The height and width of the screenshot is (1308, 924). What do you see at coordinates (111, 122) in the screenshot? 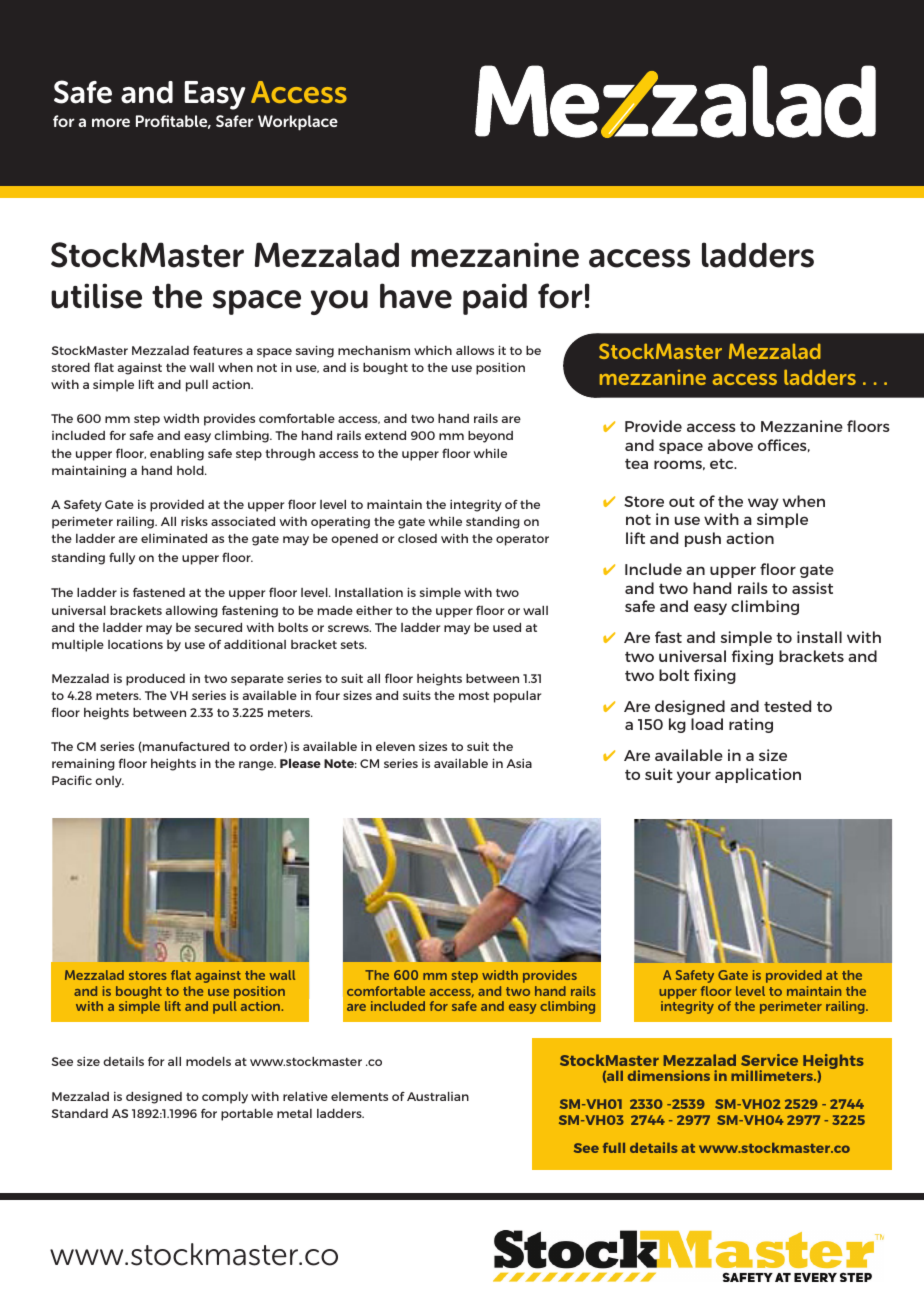
I see `more` at bounding box center [111, 122].
